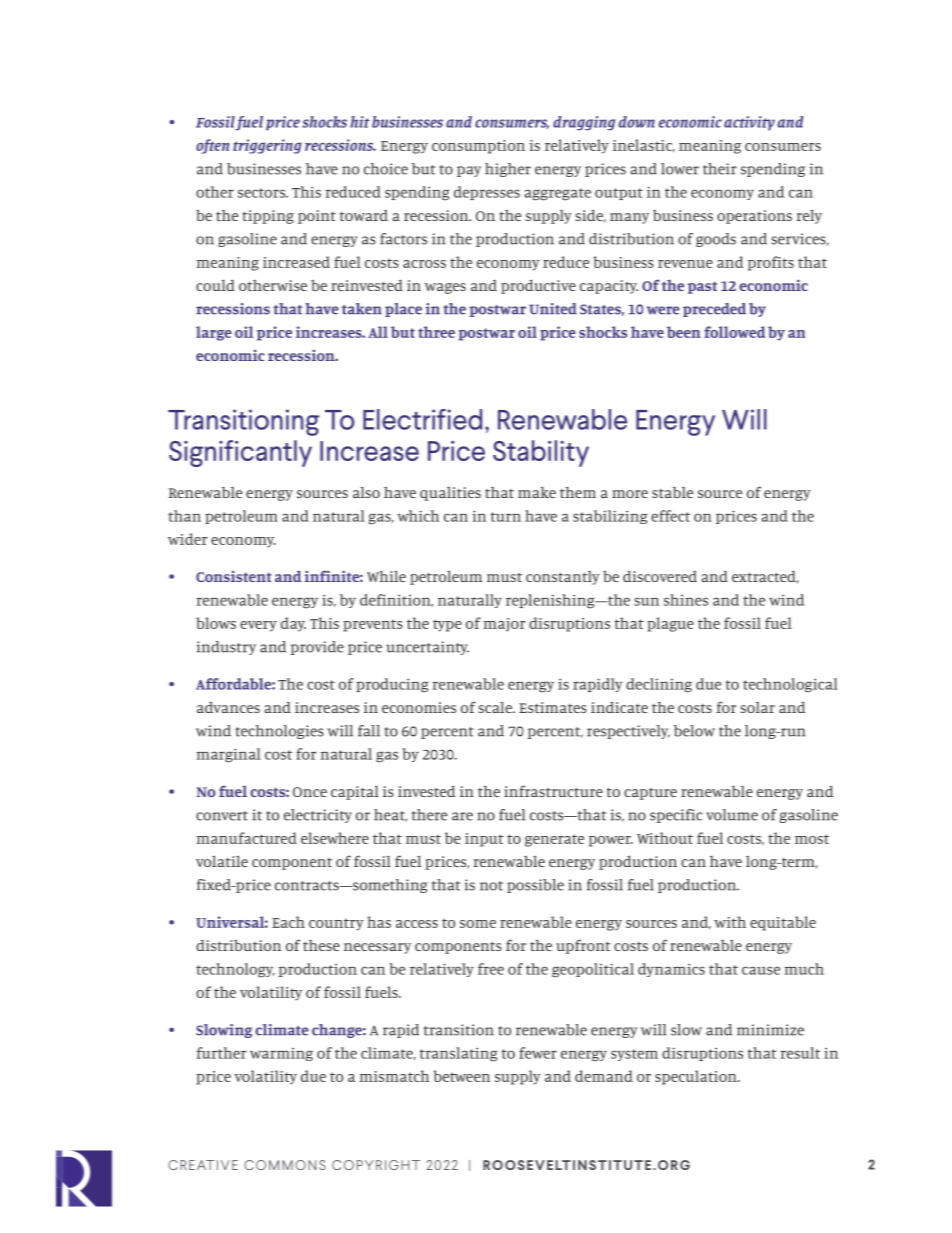  What do you see at coordinates (496, 707) in the document?
I see `scale` at bounding box center [496, 707].
